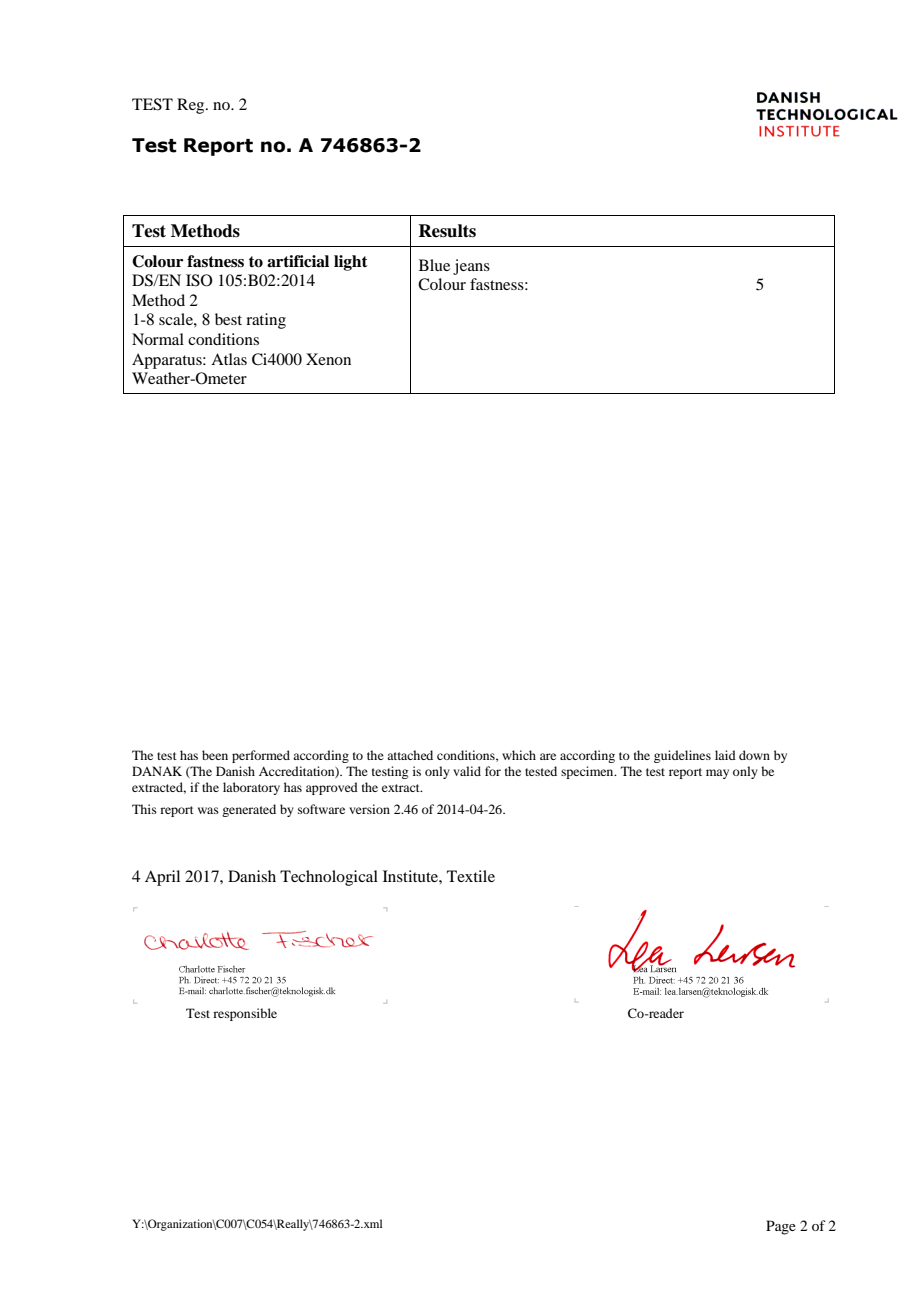 The height and width of the screenshot is (1308, 924). Describe the element at coordinates (410, 755) in the screenshot. I see `attached` at that location.
